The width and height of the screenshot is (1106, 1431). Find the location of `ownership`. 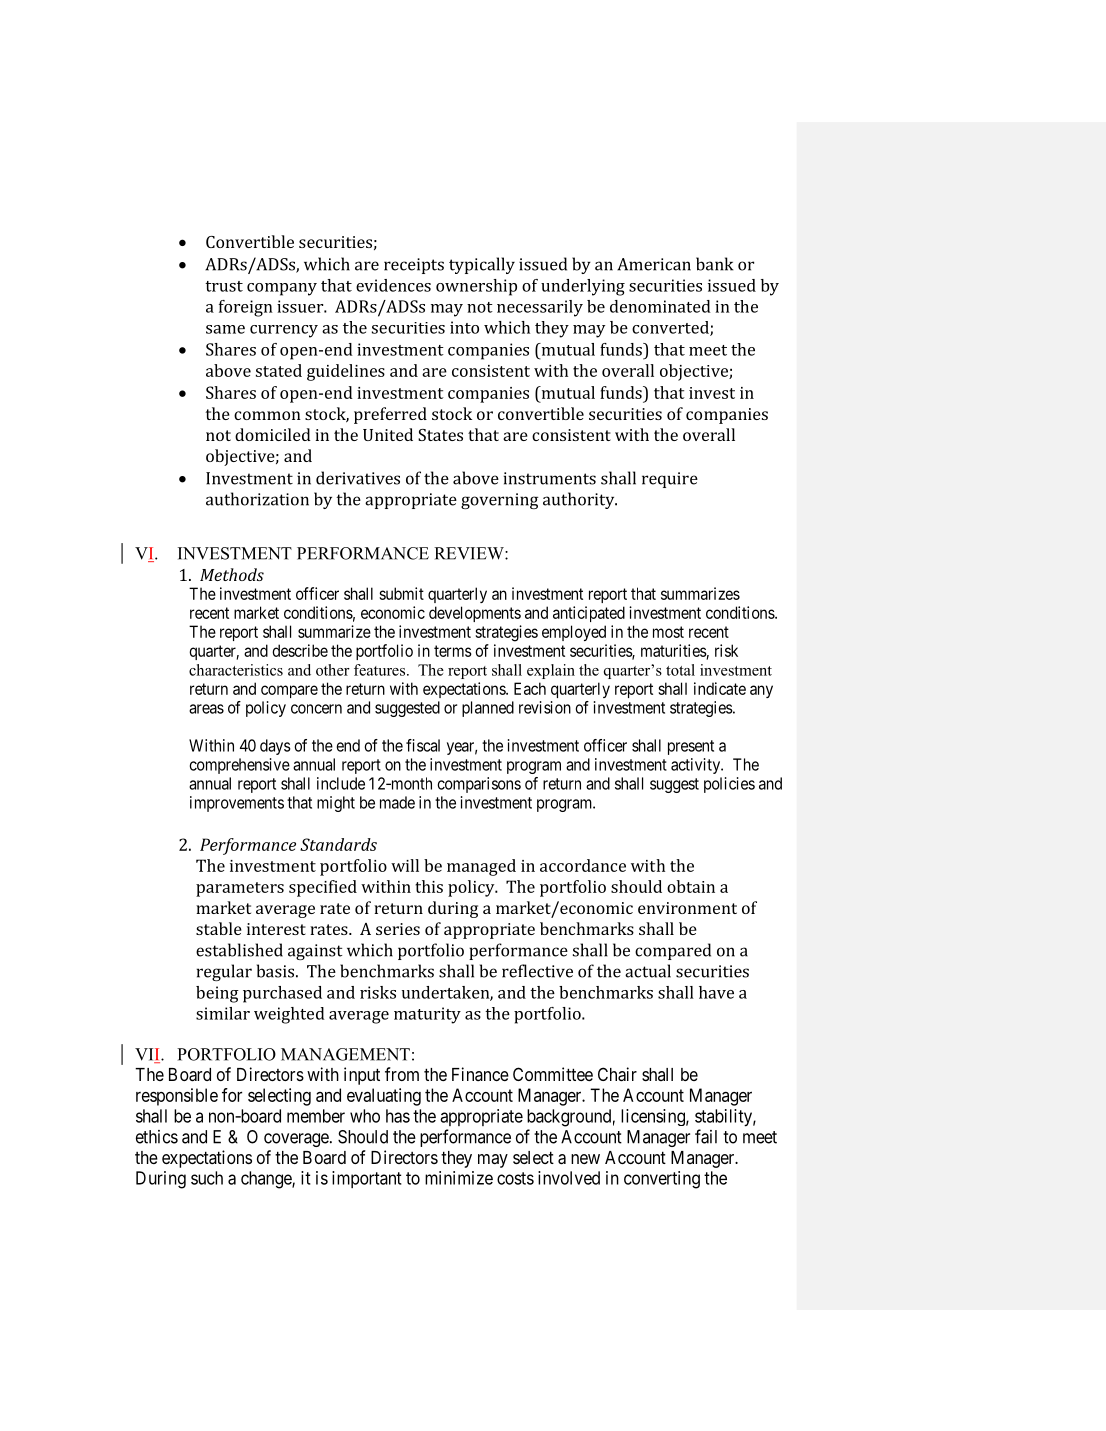

ownership is located at coordinates (476, 287).
